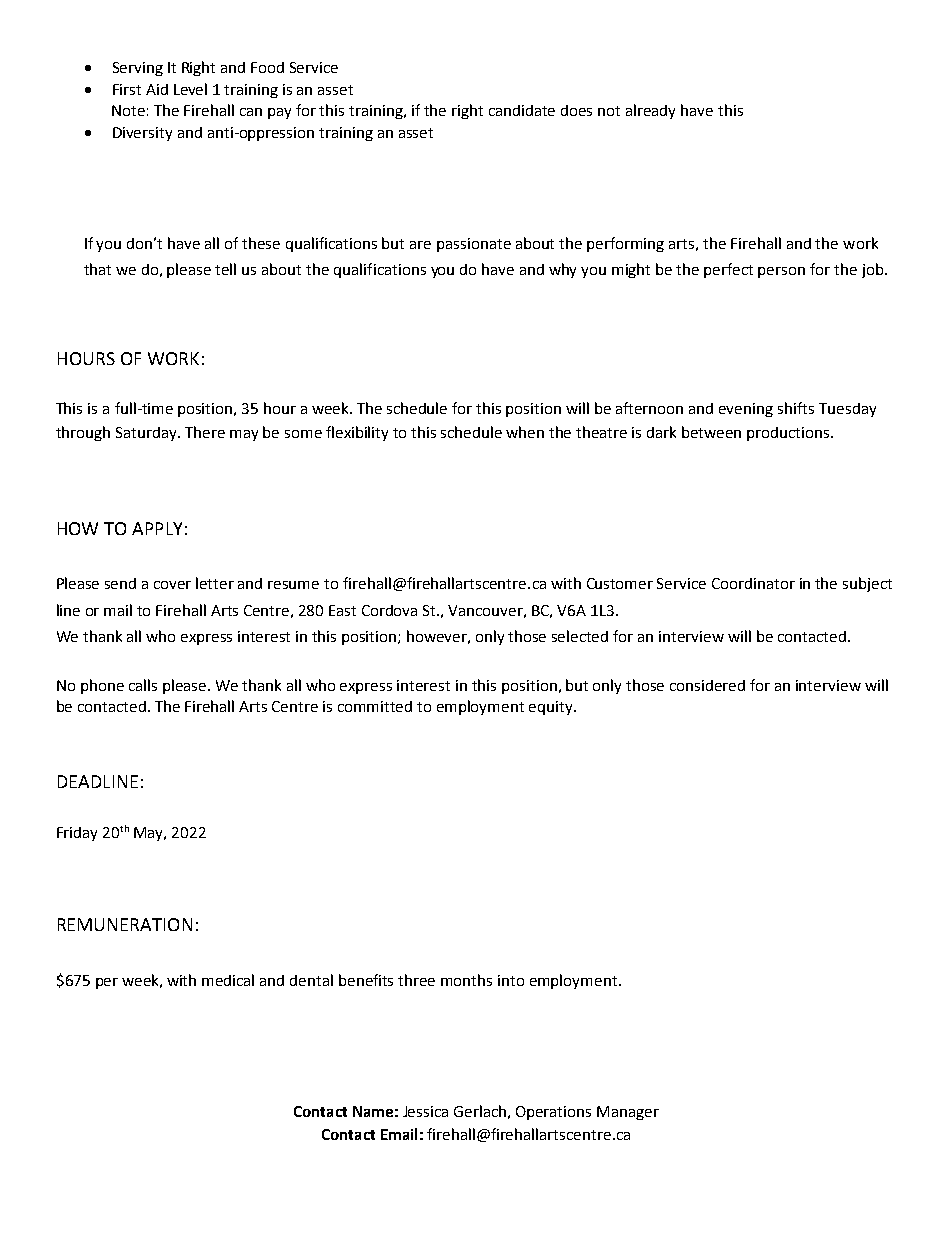 This page has height=1233, width=952. Describe the element at coordinates (228, 980) in the page. I see `medical` at that location.
